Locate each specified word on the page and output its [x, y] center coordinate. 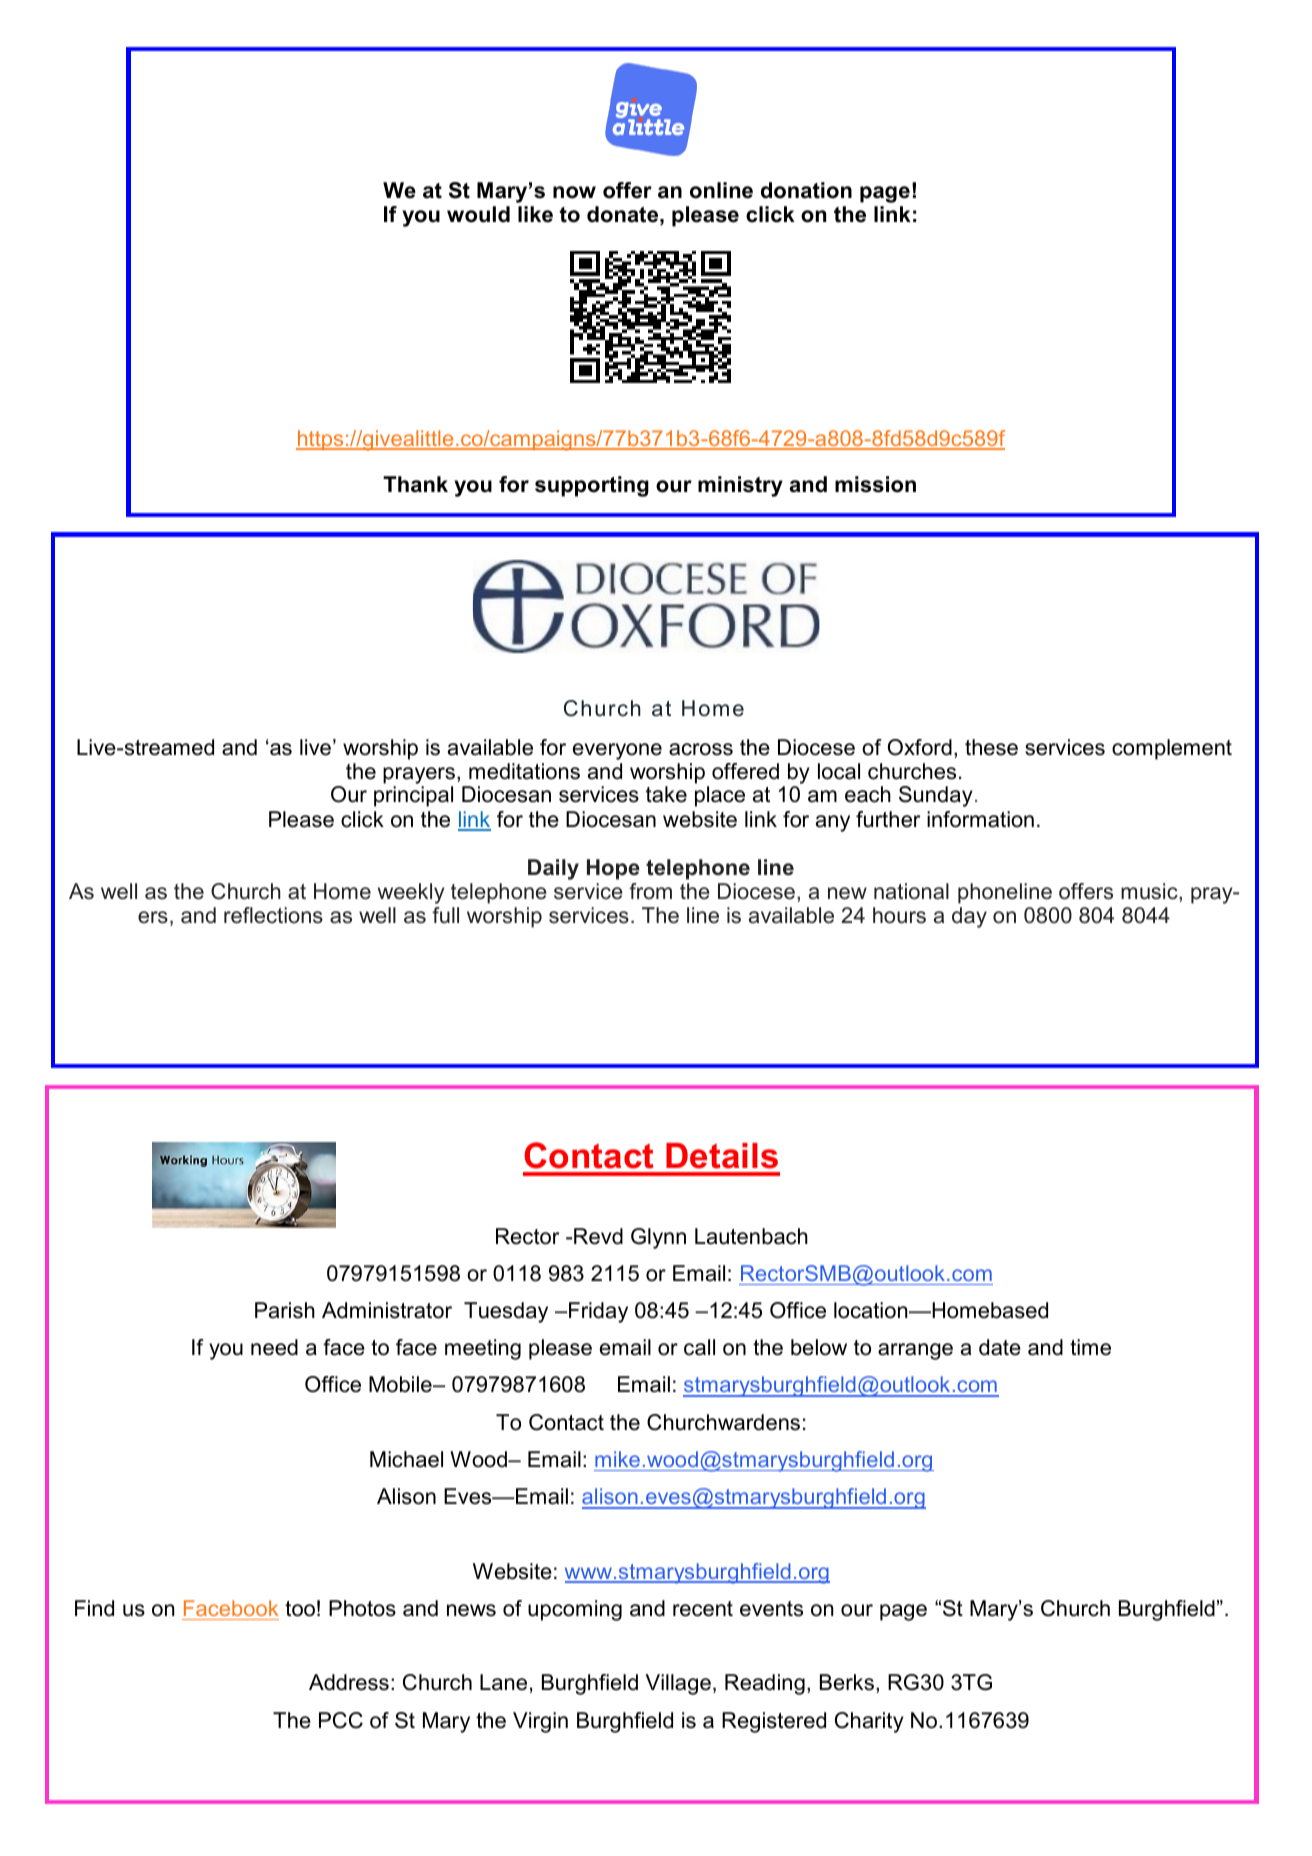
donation [806, 190]
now [574, 192]
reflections [273, 915]
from [650, 891]
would [478, 214]
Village [678, 1684]
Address [349, 1682]
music [1150, 891]
